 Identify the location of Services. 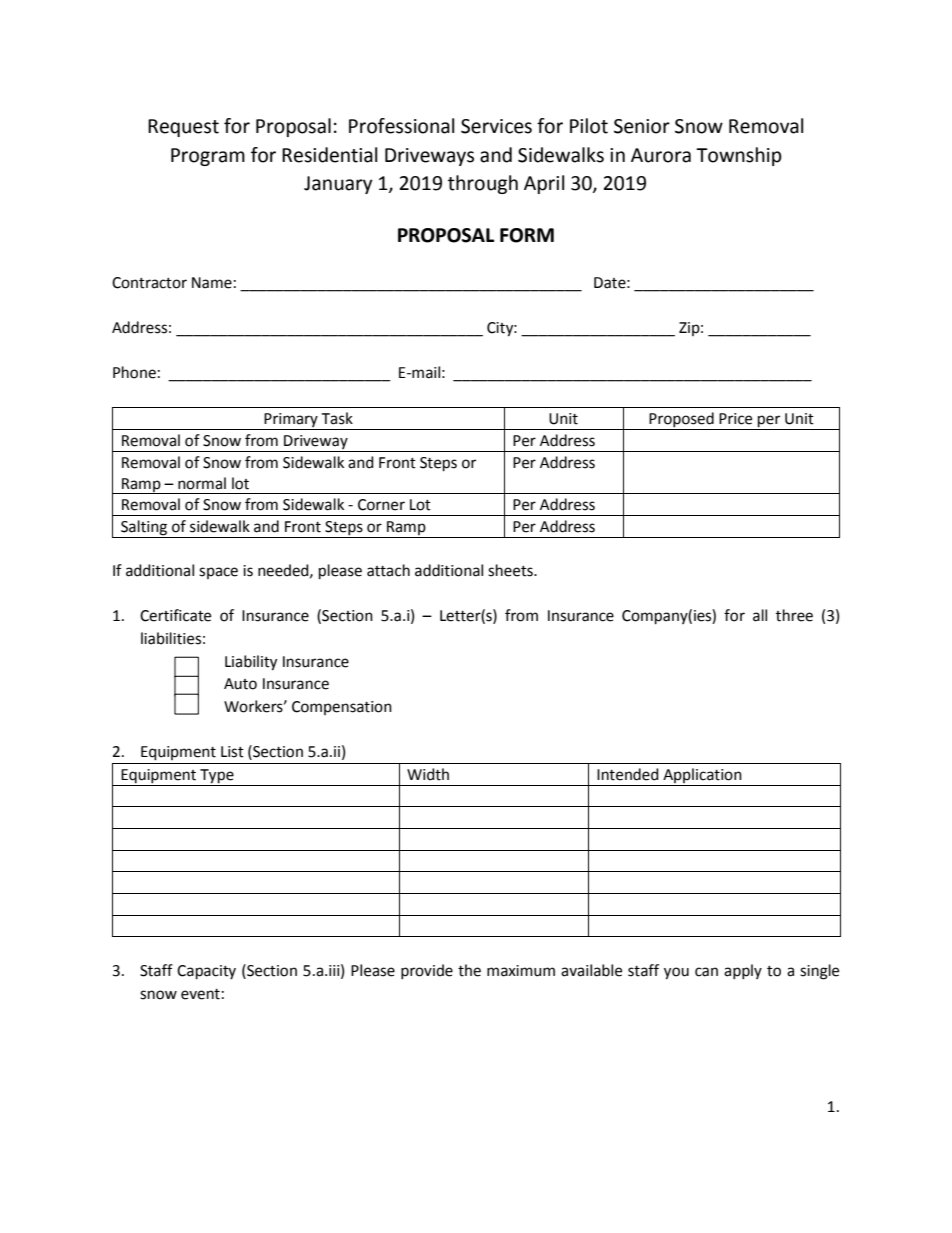
(496, 126).
